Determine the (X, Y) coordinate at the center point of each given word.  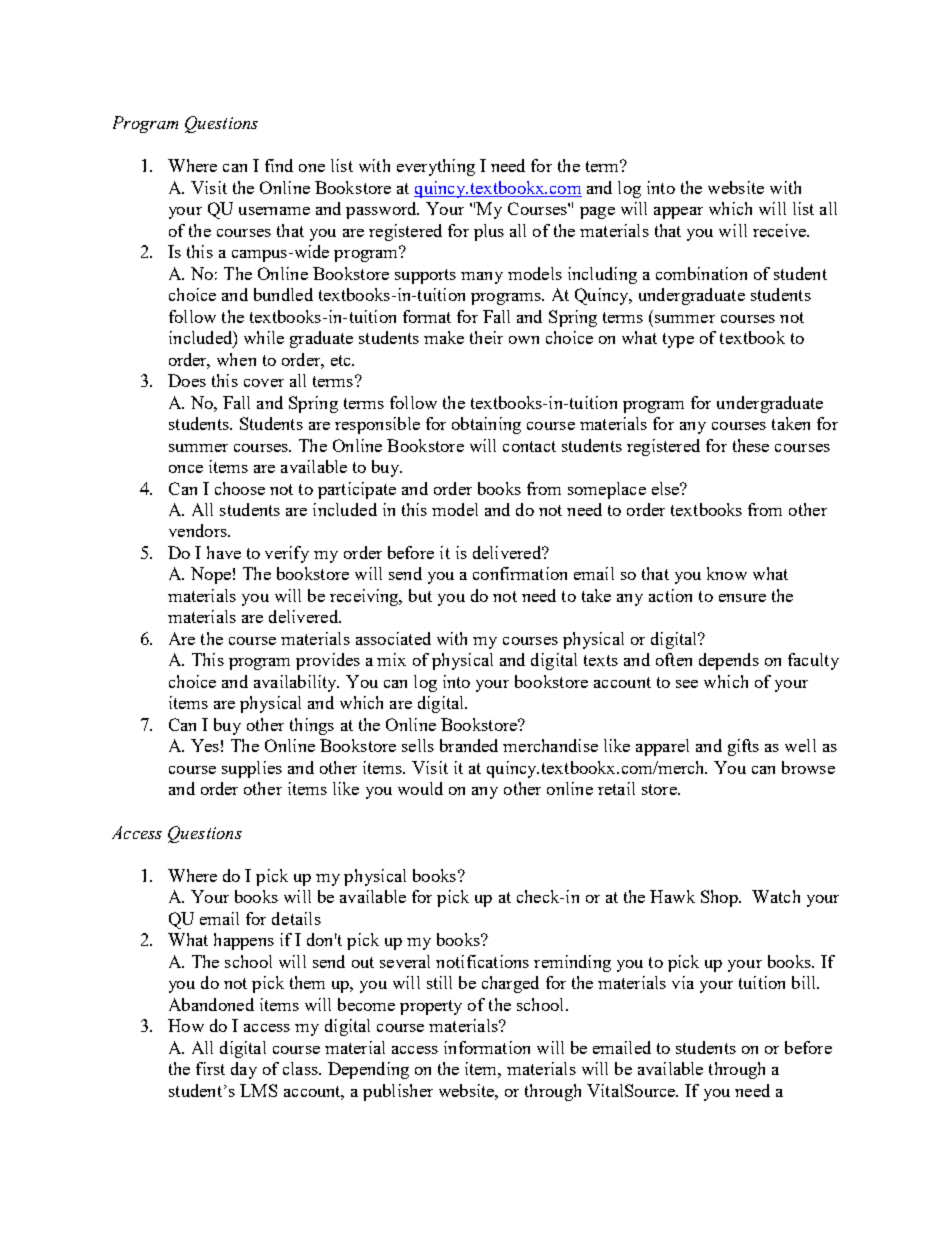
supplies (252, 769)
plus (489, 232)
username (274, 211)
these (751, 445)
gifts (743, 747)
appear (678, 213)
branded (469, 745)
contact (529, 446)
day (244, 1070)
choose (240, 488)
